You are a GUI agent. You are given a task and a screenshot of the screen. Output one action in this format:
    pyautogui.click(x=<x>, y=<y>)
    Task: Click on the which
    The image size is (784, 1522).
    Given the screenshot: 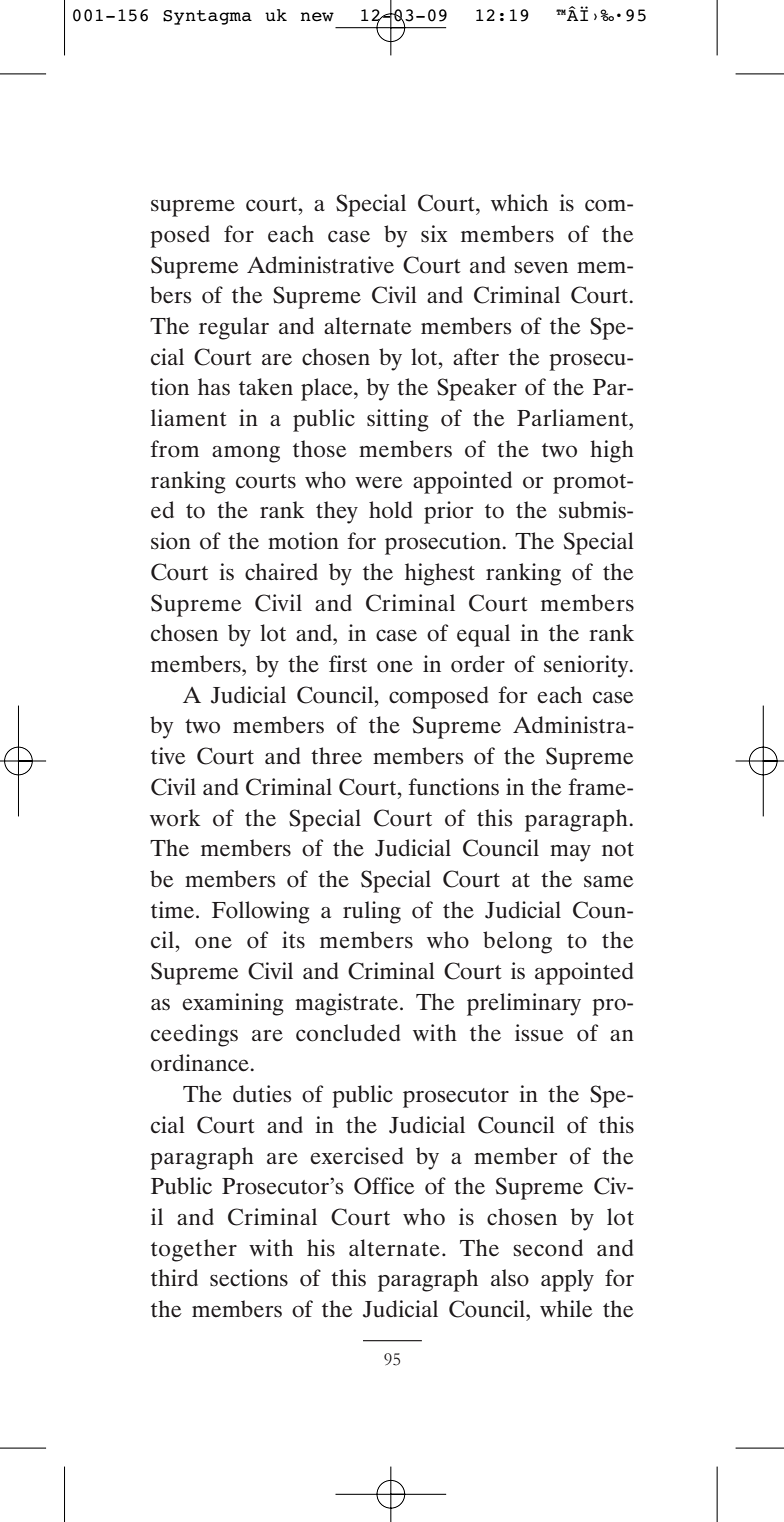 What is the action you would take?
    pyautogui.click(x=519, y=203)
